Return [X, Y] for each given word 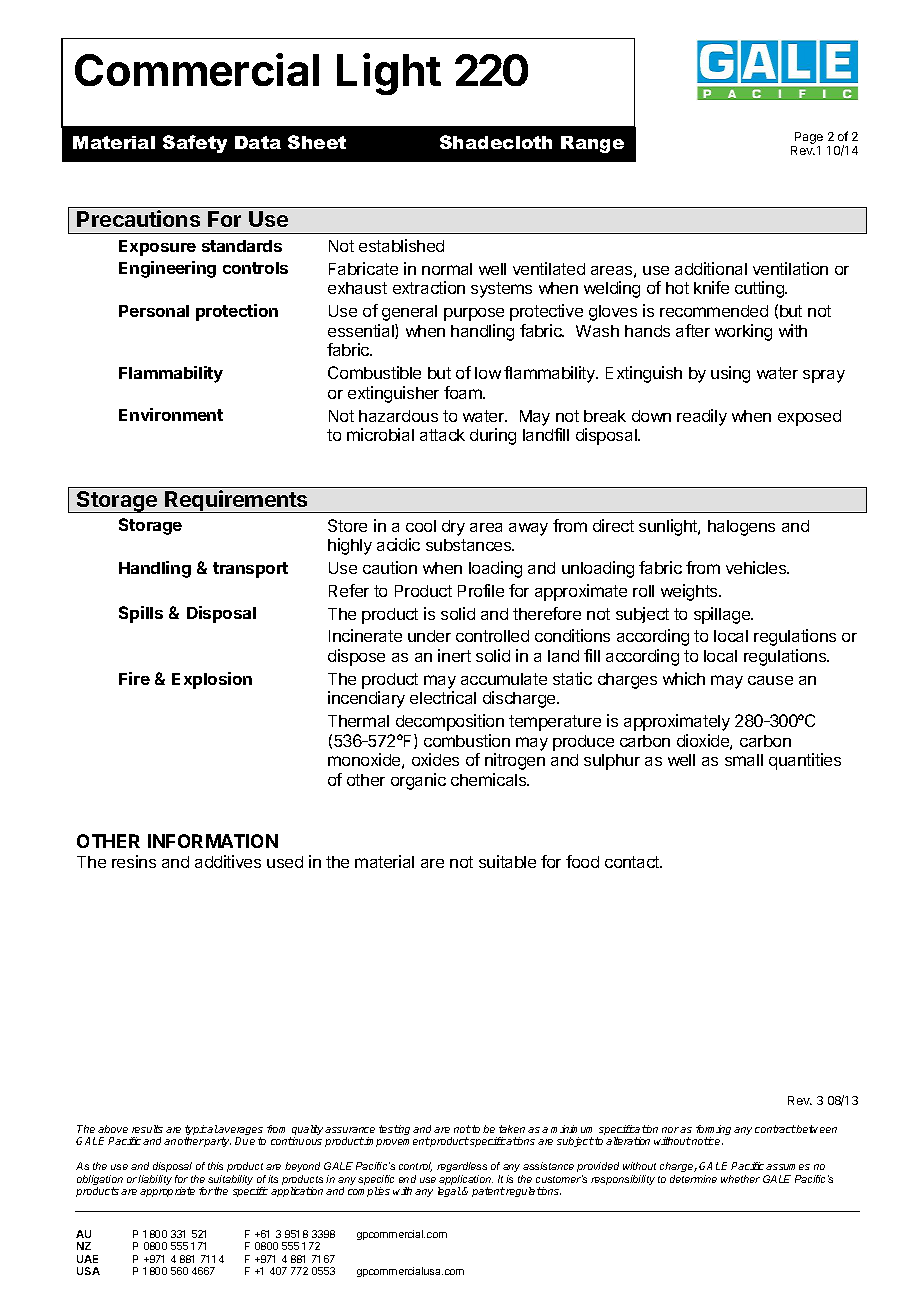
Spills [141, 614]
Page [809, 138]
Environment [171, 414]
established [401, 245]
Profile [481, 590]
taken [512, 1129]
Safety [195, 144]
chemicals [490, 779]
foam [464, 392]
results [147, 1129]
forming [713, 1131]
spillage [723, 615]
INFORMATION [213, 841]
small [744, 760]
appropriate [167, 1192]
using [730, 374]
